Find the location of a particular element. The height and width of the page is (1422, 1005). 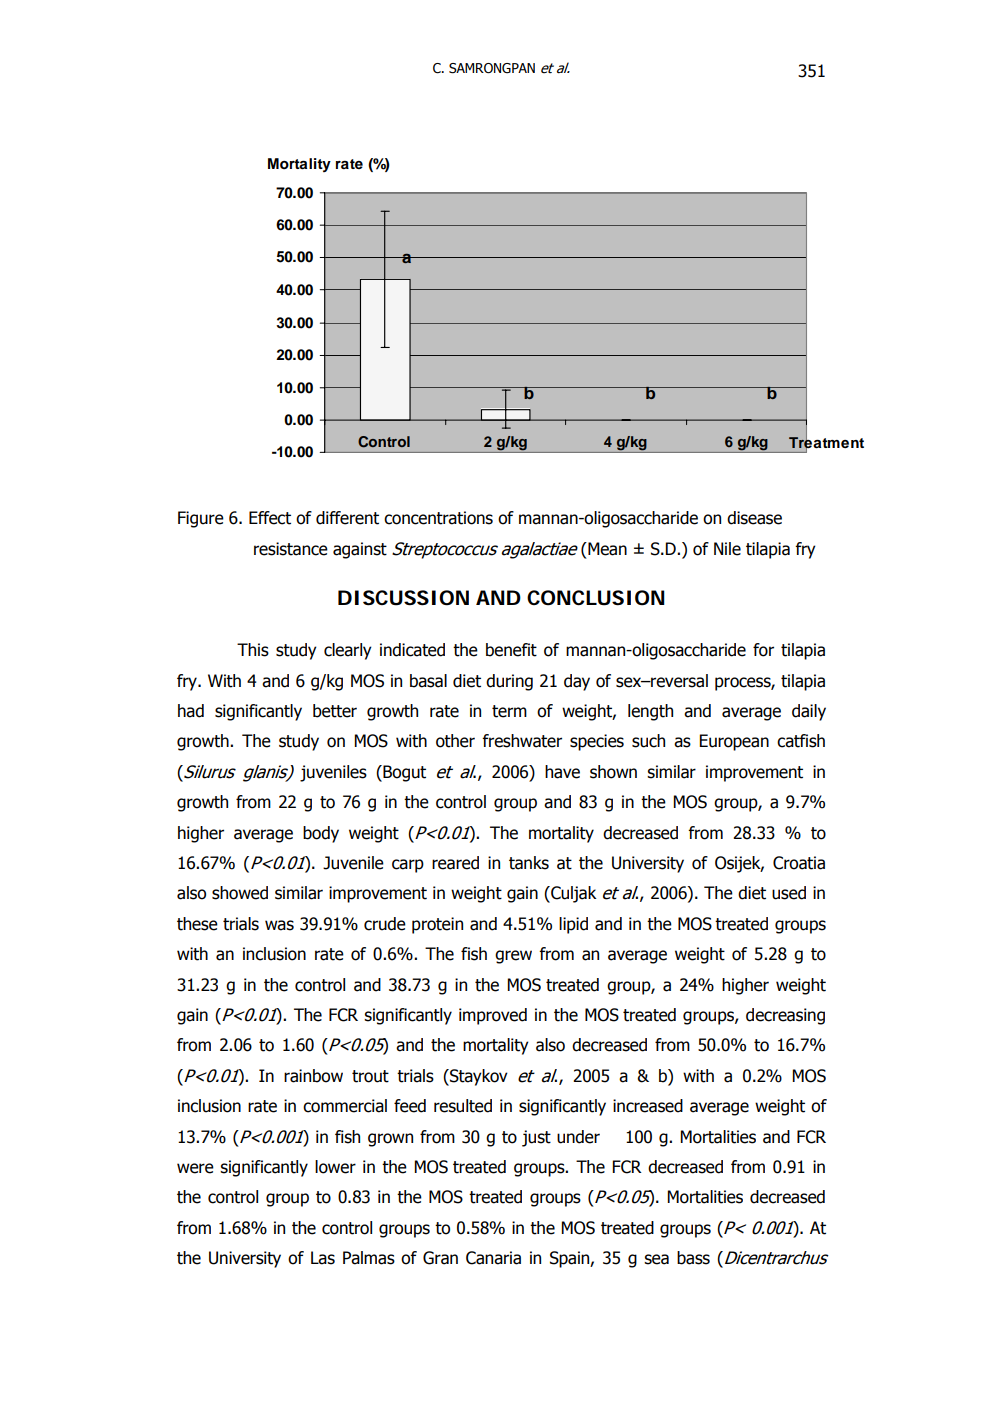

tanks is located at coordinates (529, 863).
